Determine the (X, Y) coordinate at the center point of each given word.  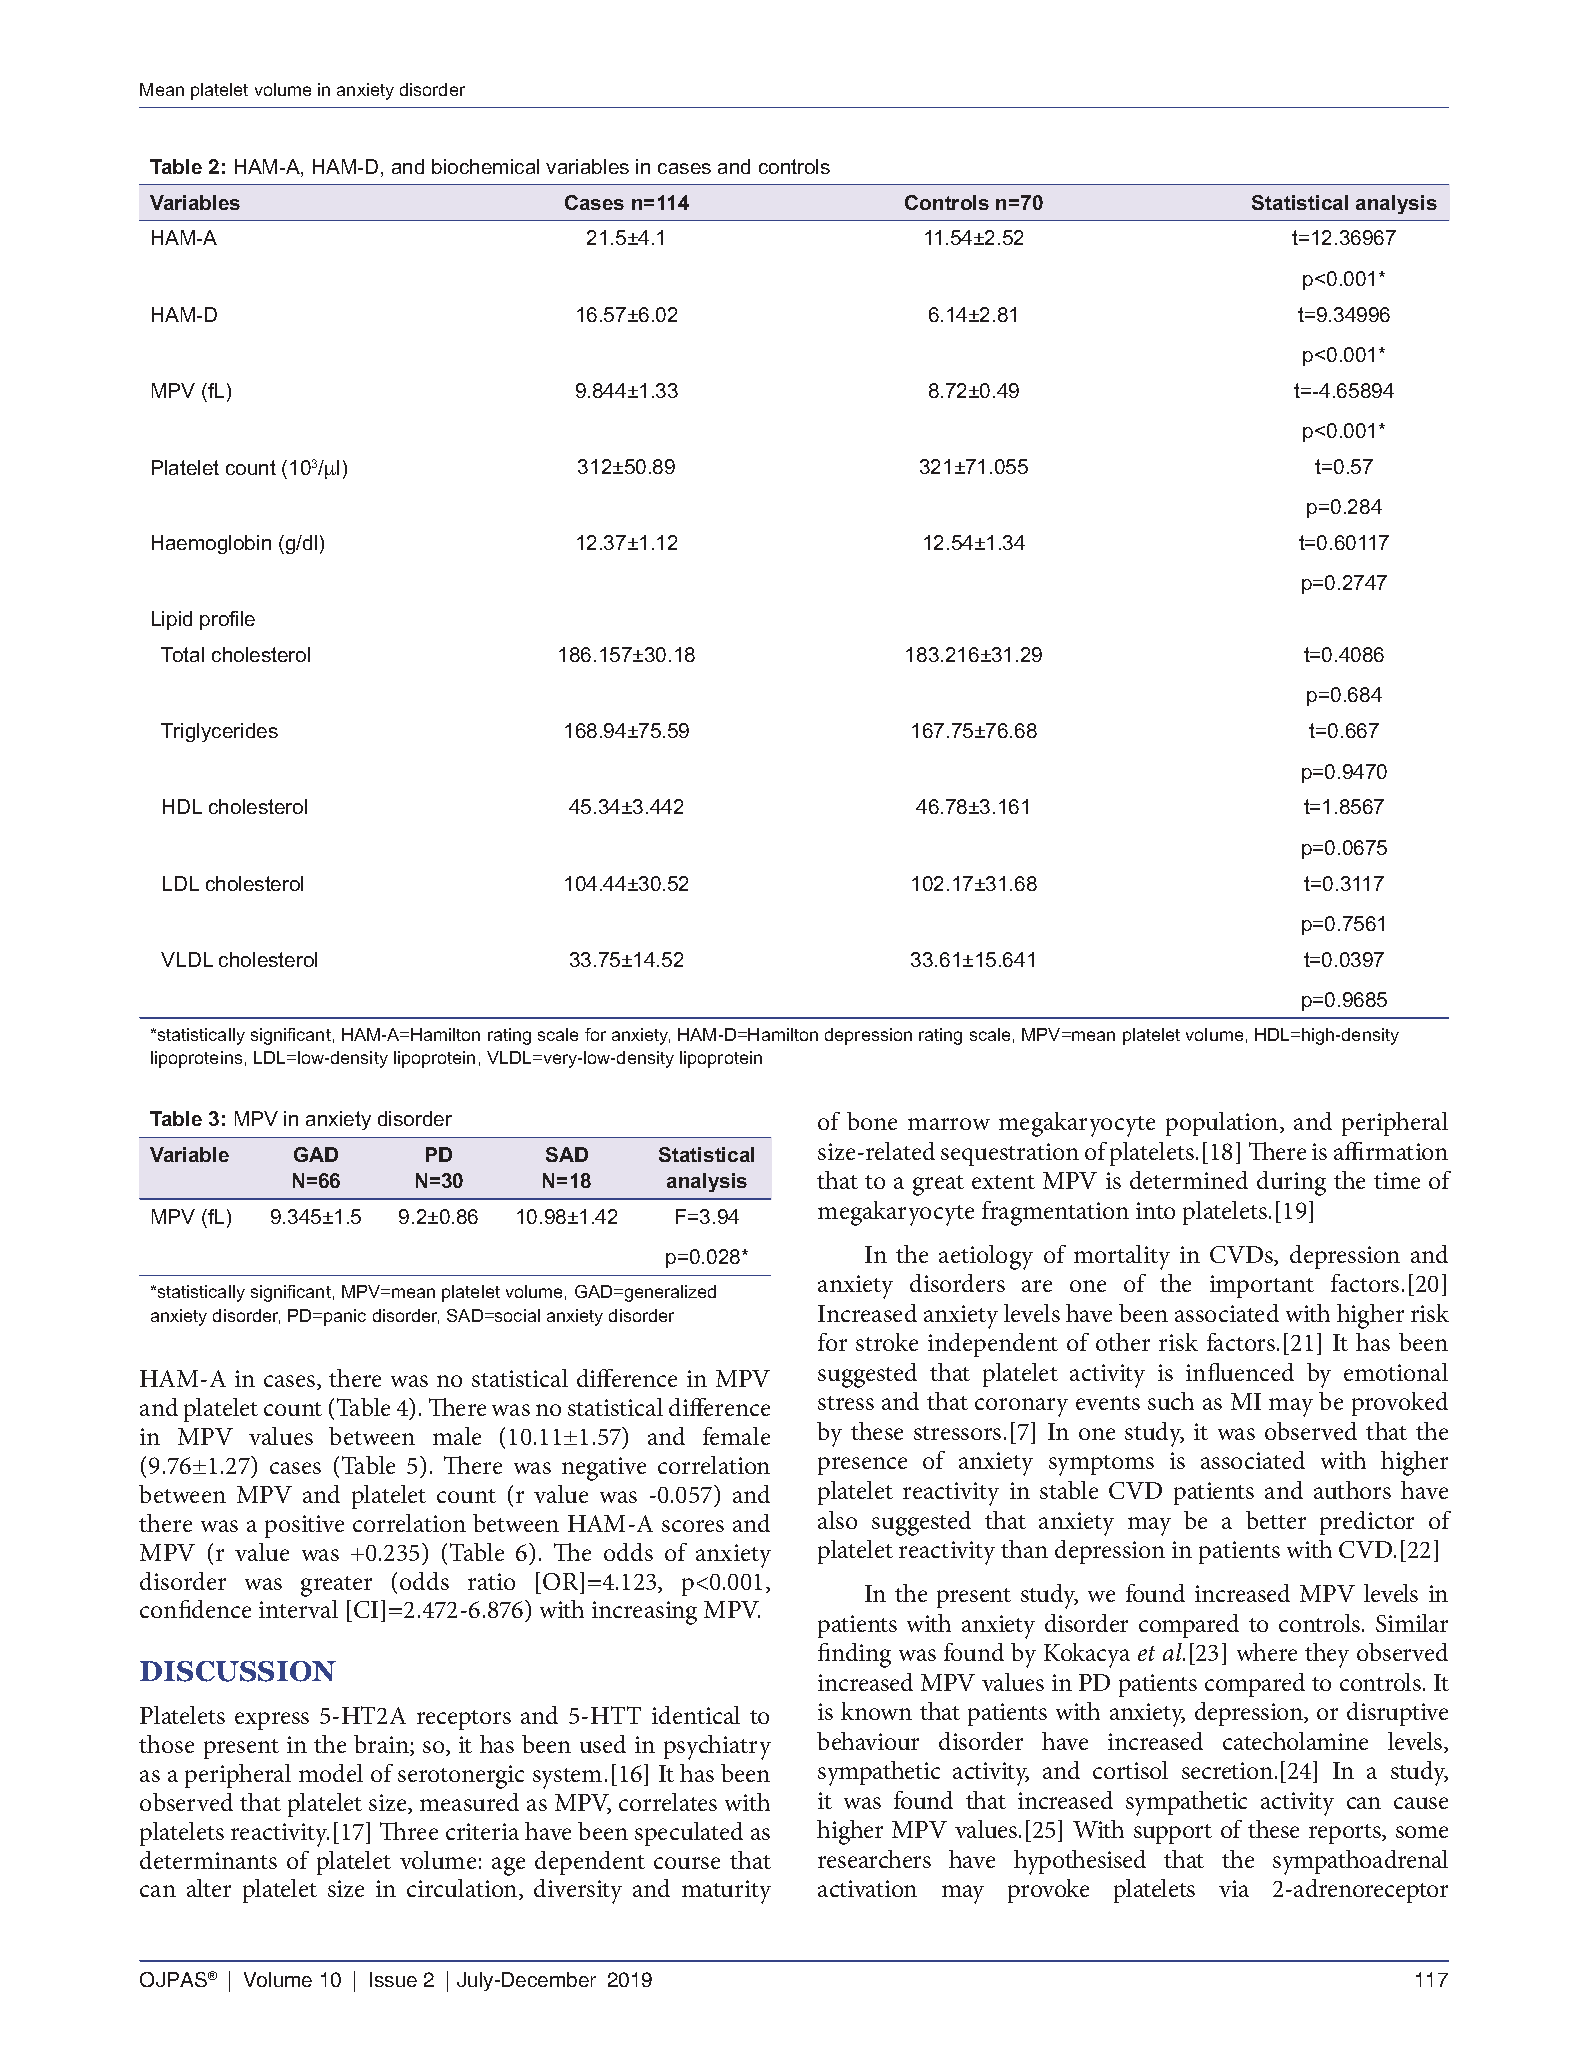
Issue (393, 1979)
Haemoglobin (211, 544)
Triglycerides (219, 732)
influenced (1240, 1372)
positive (304, 1526)
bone (872, 1121)
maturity (726, 1892)
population (1223, 1124)
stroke (887, 1342)
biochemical (485, 166)
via (1234, 1888)
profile (227, 620)
